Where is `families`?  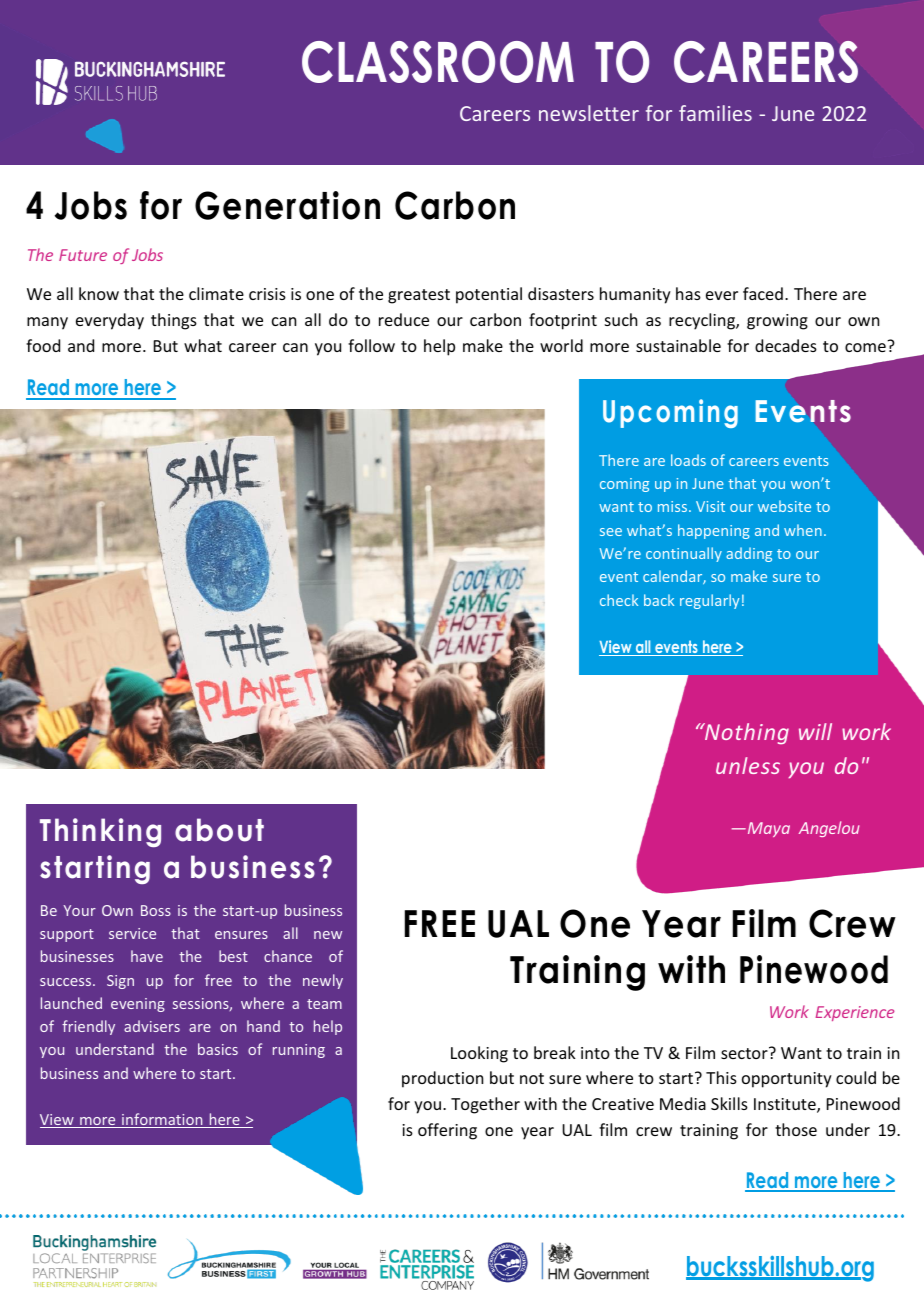 families is located at coordinates (715, 113).
